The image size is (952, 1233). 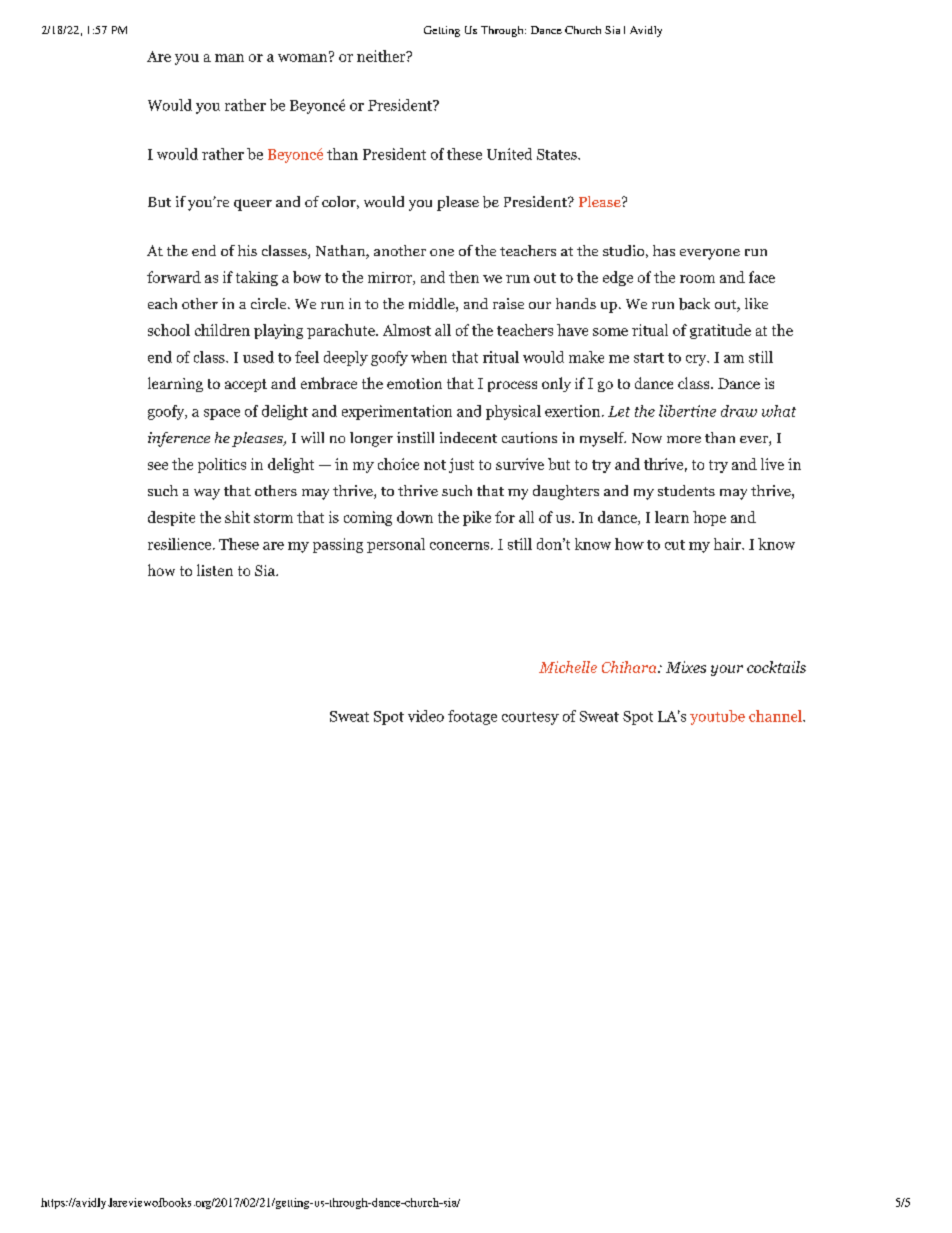 What do you see at coordinates (472, 717) in the page?
I see `footage` at bounding box center [472, 717].
